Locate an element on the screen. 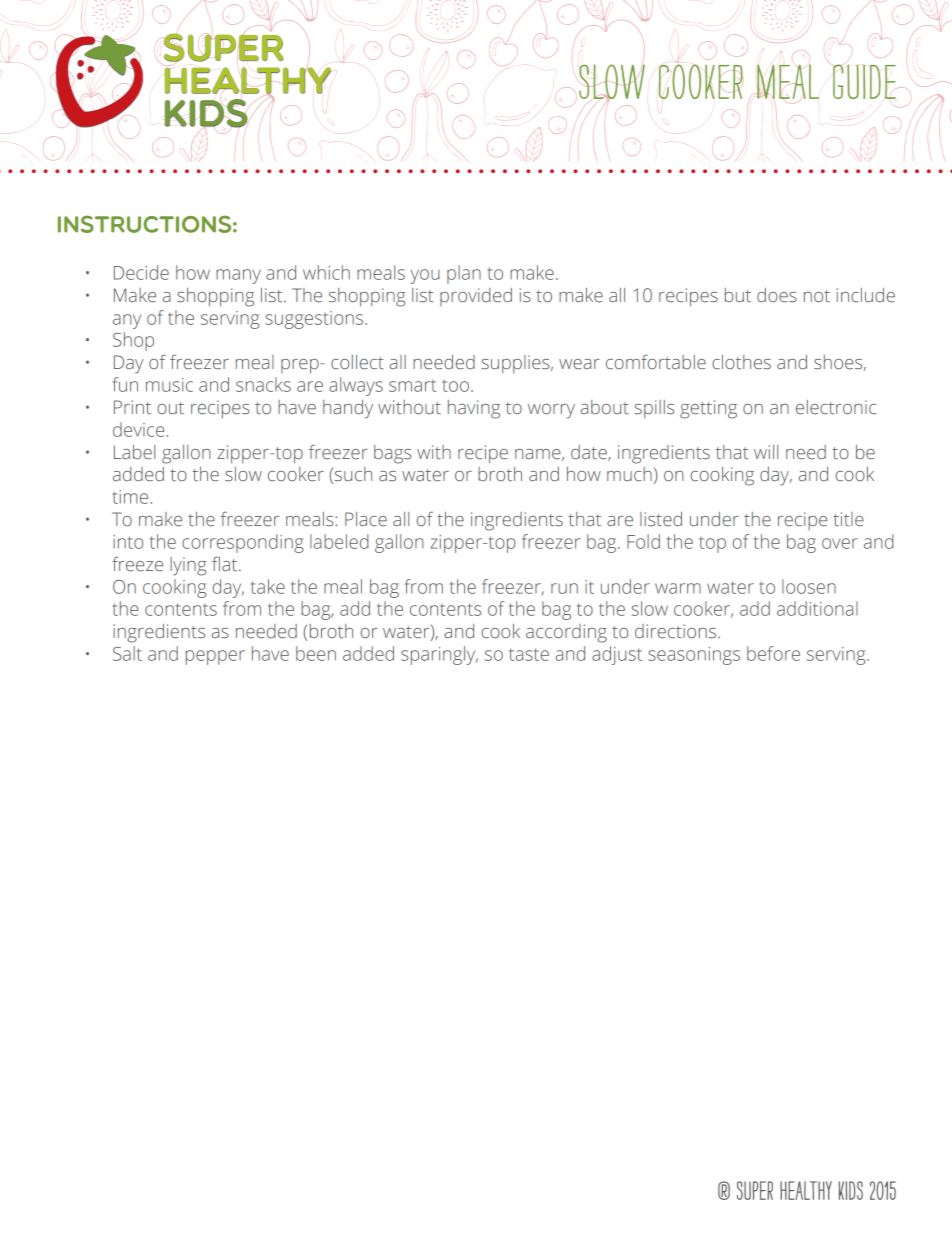  before is located at coordinates (773, 653).
